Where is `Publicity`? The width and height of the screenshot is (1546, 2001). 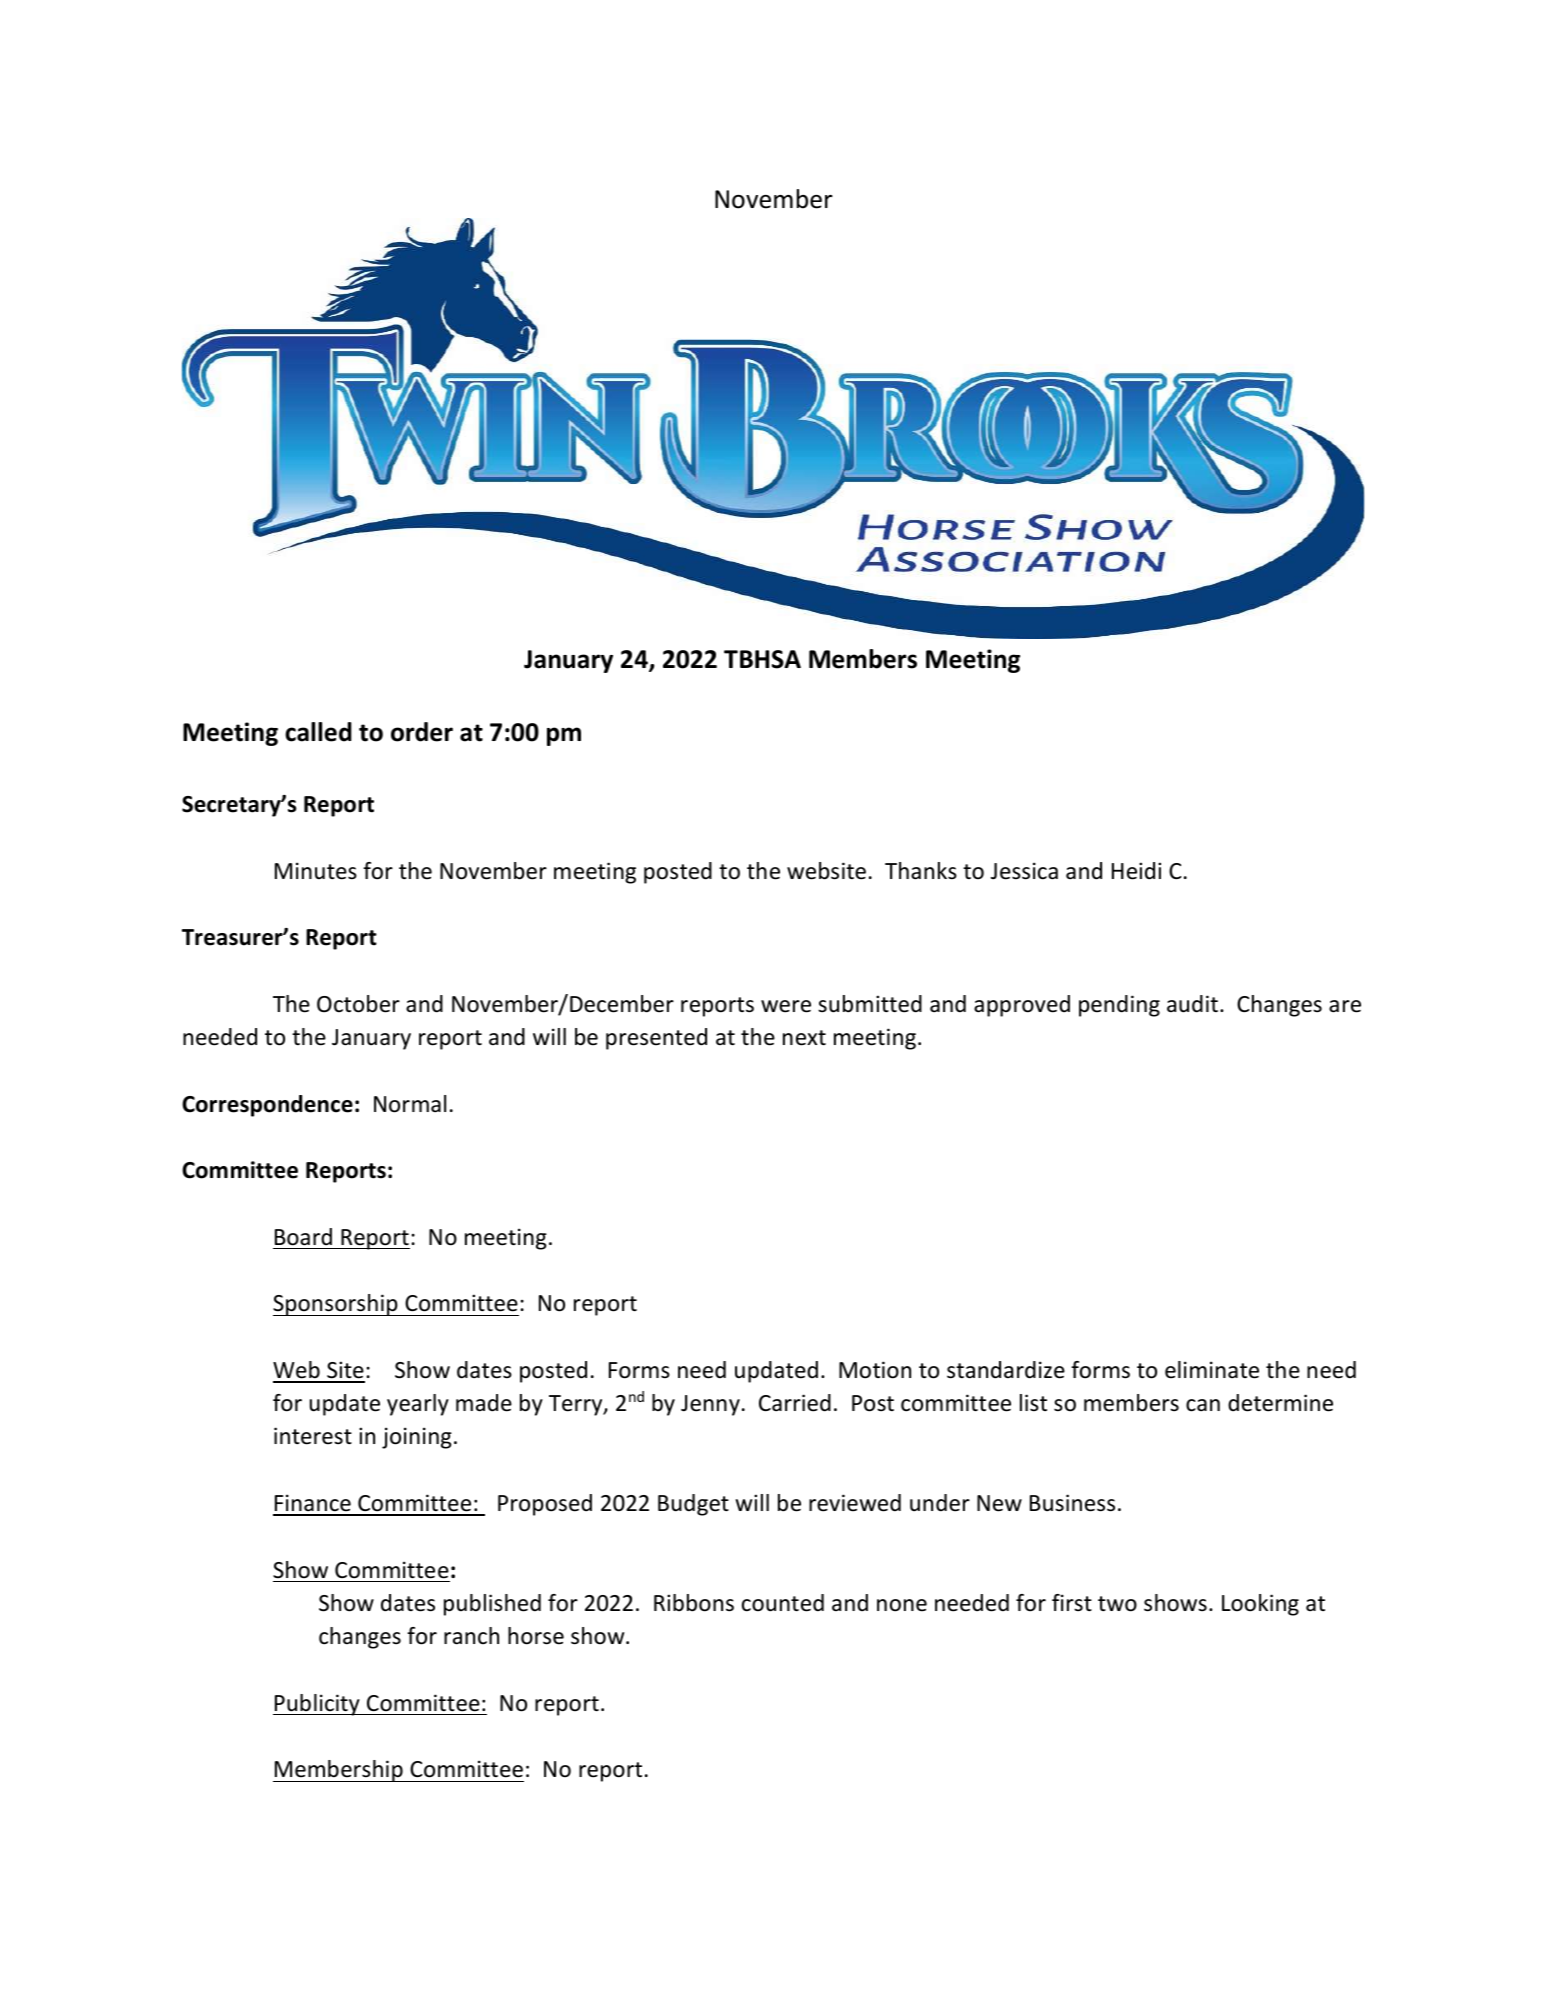 Publicity is located at coordinates (317, 1705).
